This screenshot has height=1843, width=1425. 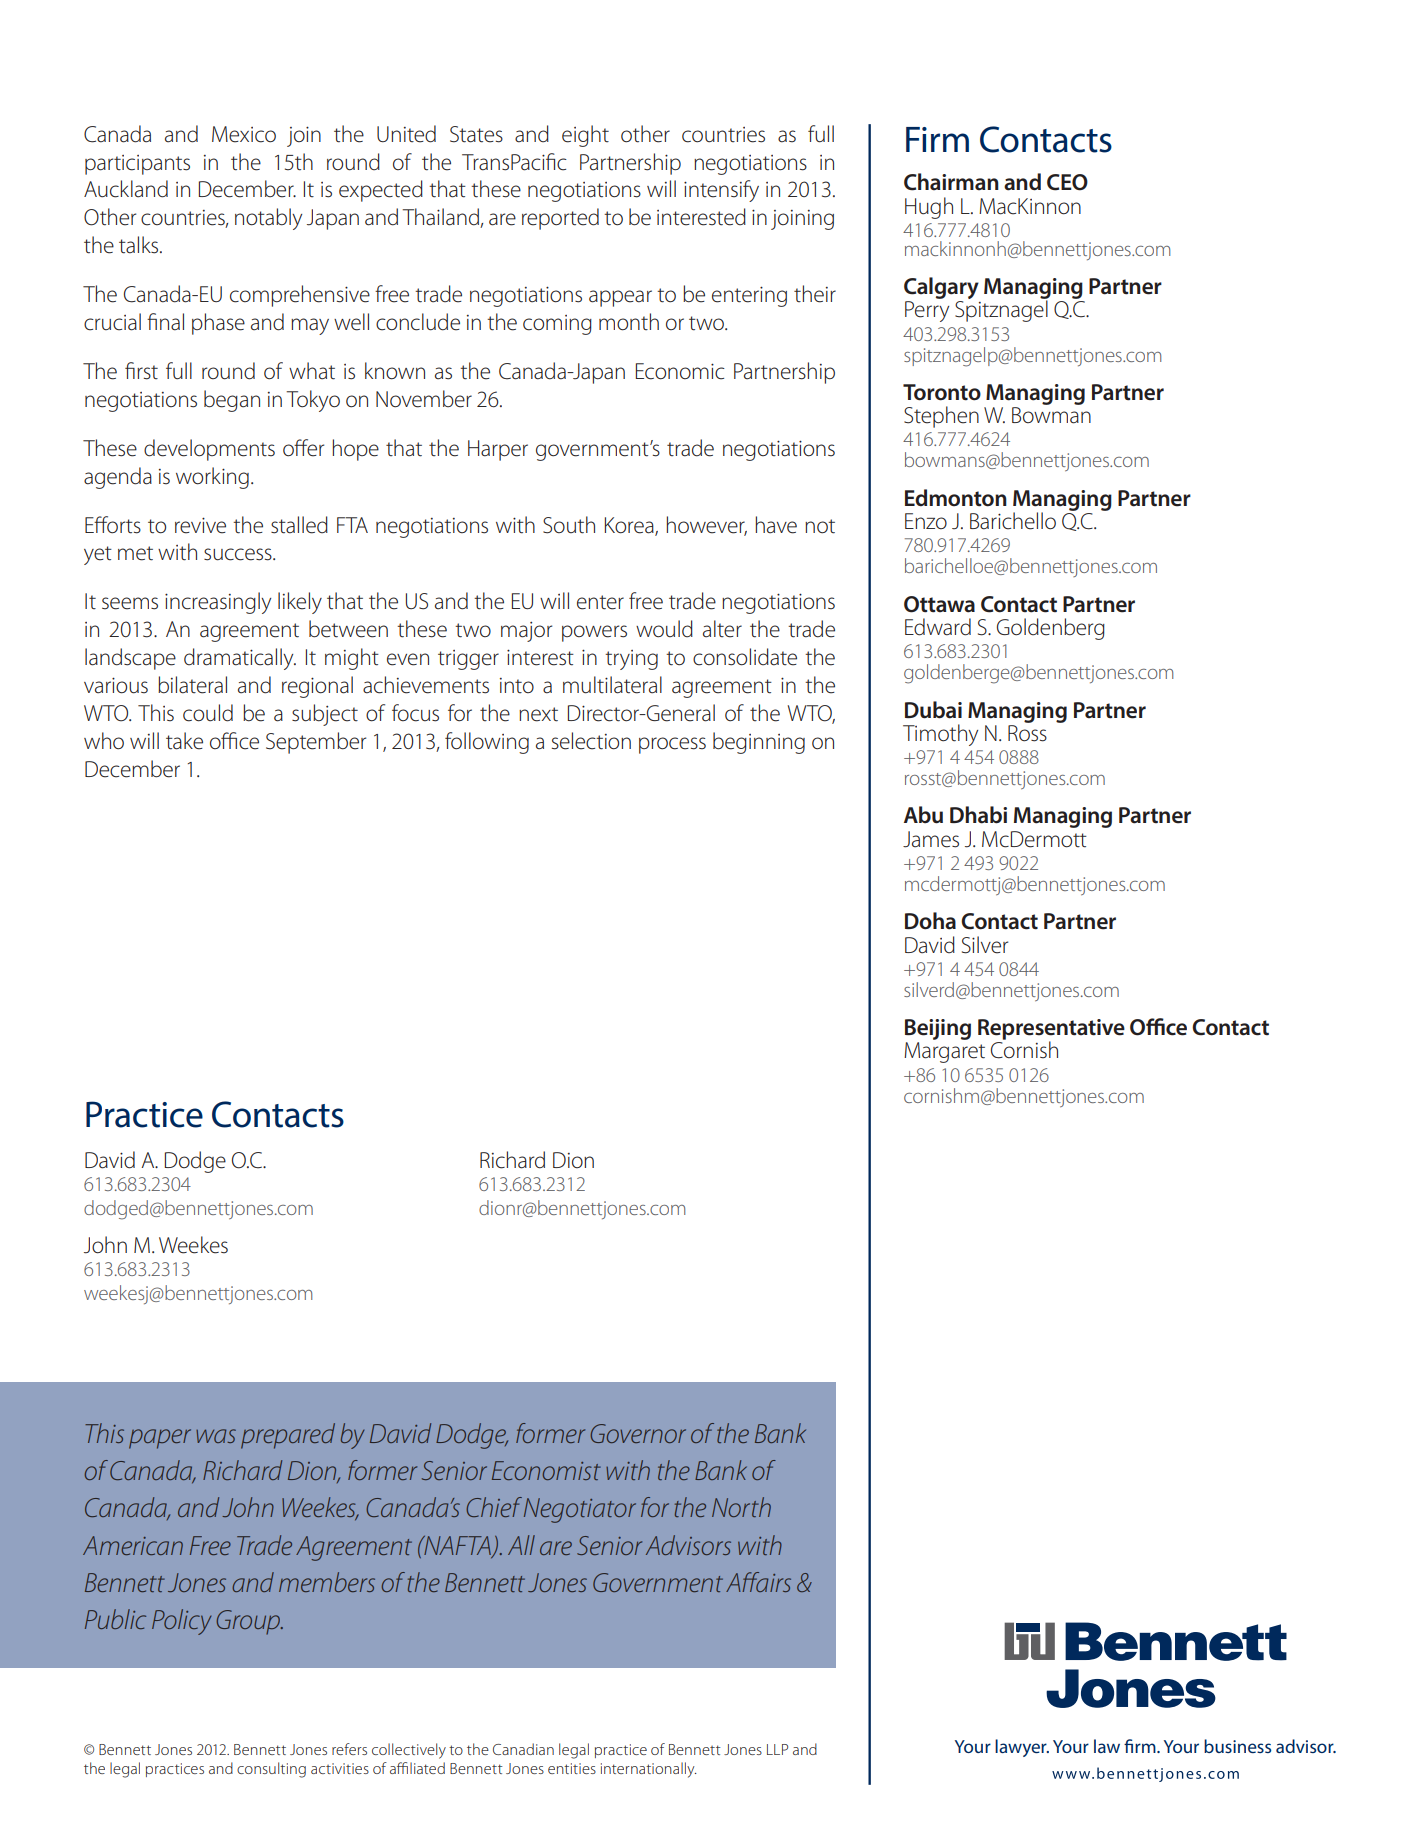 What do you see at coordinates (268, 219) in the screenshot?
I see `notably` at bounding box center [268, 219].
